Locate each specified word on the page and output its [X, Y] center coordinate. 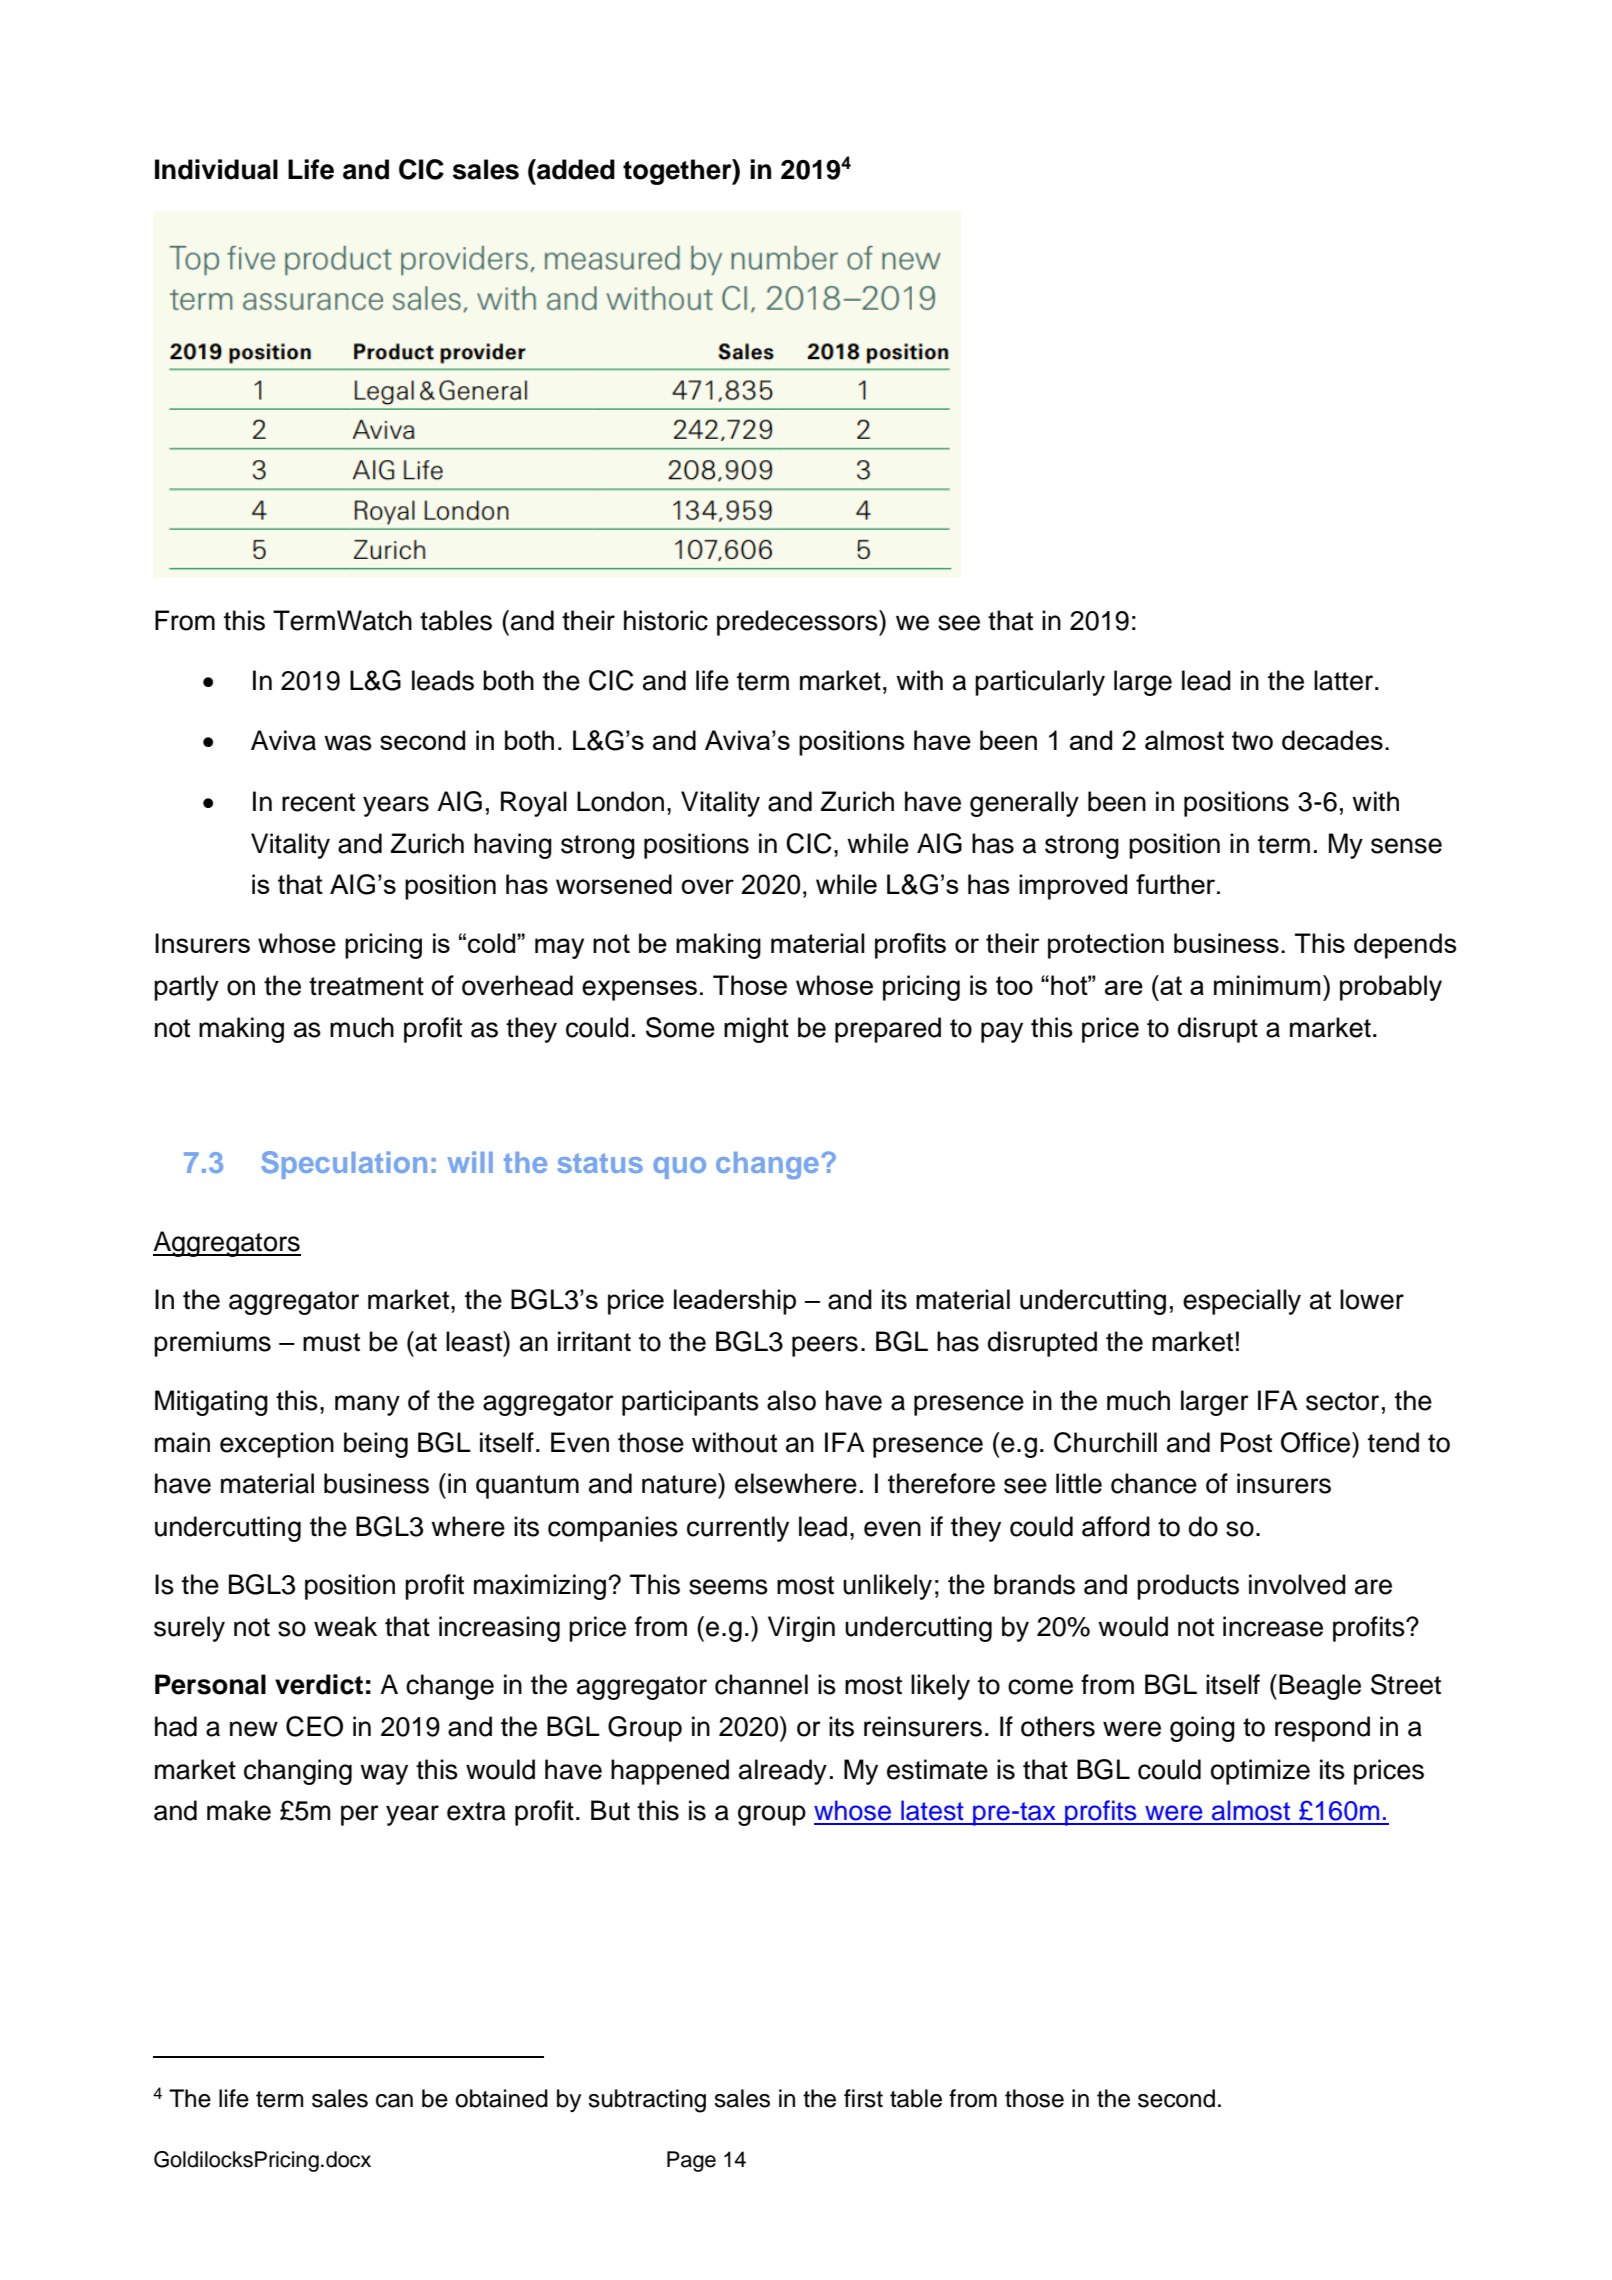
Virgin [801, 1629]
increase [1273, 1626]
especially [1242, 1302]
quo [679, 1168]
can [394, 2101]
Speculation [344, 1165]
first [863, 2098]
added [575, 169]
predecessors [798, 623]
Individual [216, 169]
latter [1343, 680]
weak [345, 1626]
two [1252, 740]
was [348, 743]
